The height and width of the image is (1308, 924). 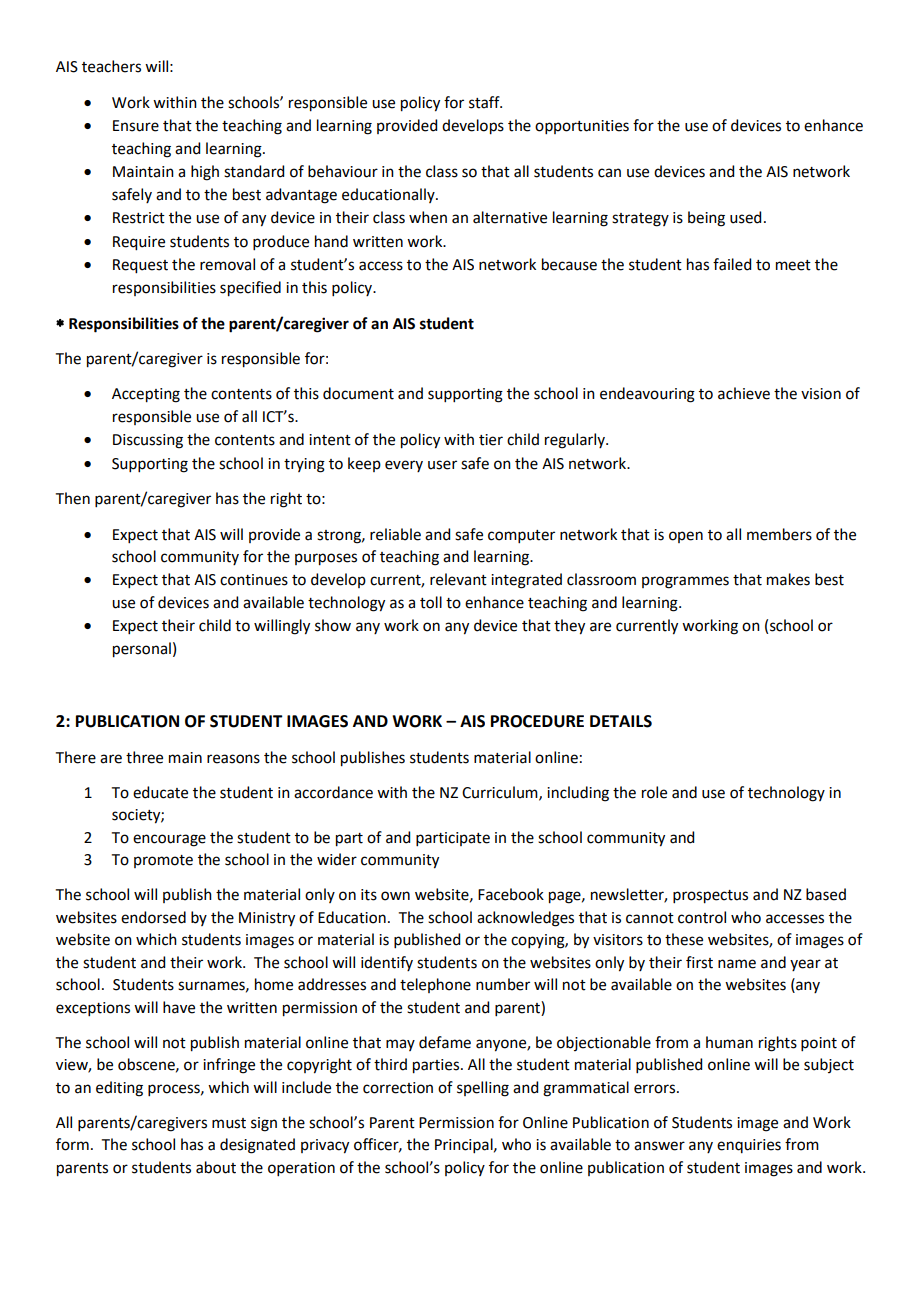 I want to click on spelling, so click(x=483, y=1089).
